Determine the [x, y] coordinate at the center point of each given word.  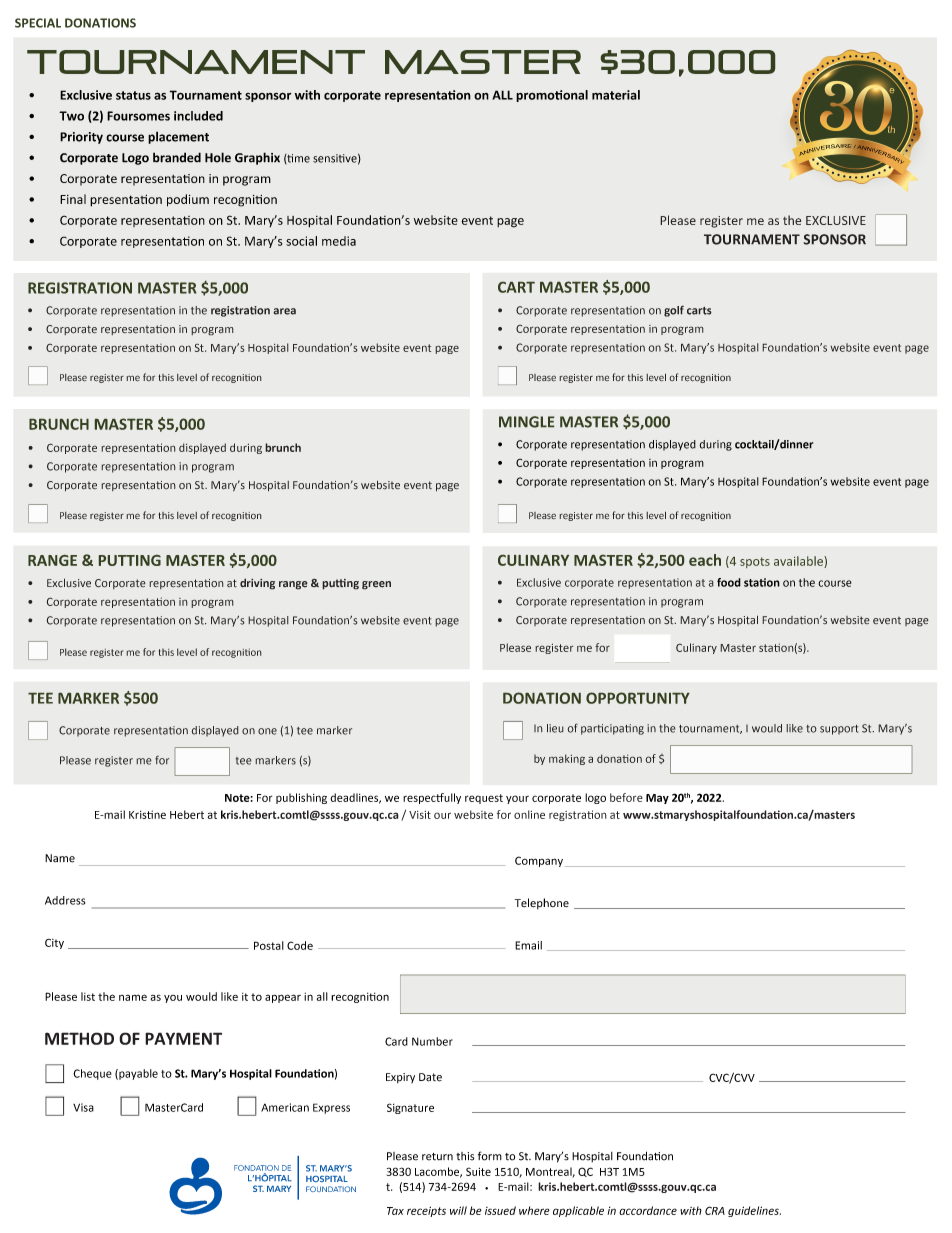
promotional [552, 96]
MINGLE [526, 422]
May [657, 799]
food [729, 582]
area [284, 311]
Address [65, 900]
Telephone [542, 903]
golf [674, 311]
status [133, 95]
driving [257, 584]
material [616, 95]
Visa [83, 1107]
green [376, 585]
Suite [478, 1171]
